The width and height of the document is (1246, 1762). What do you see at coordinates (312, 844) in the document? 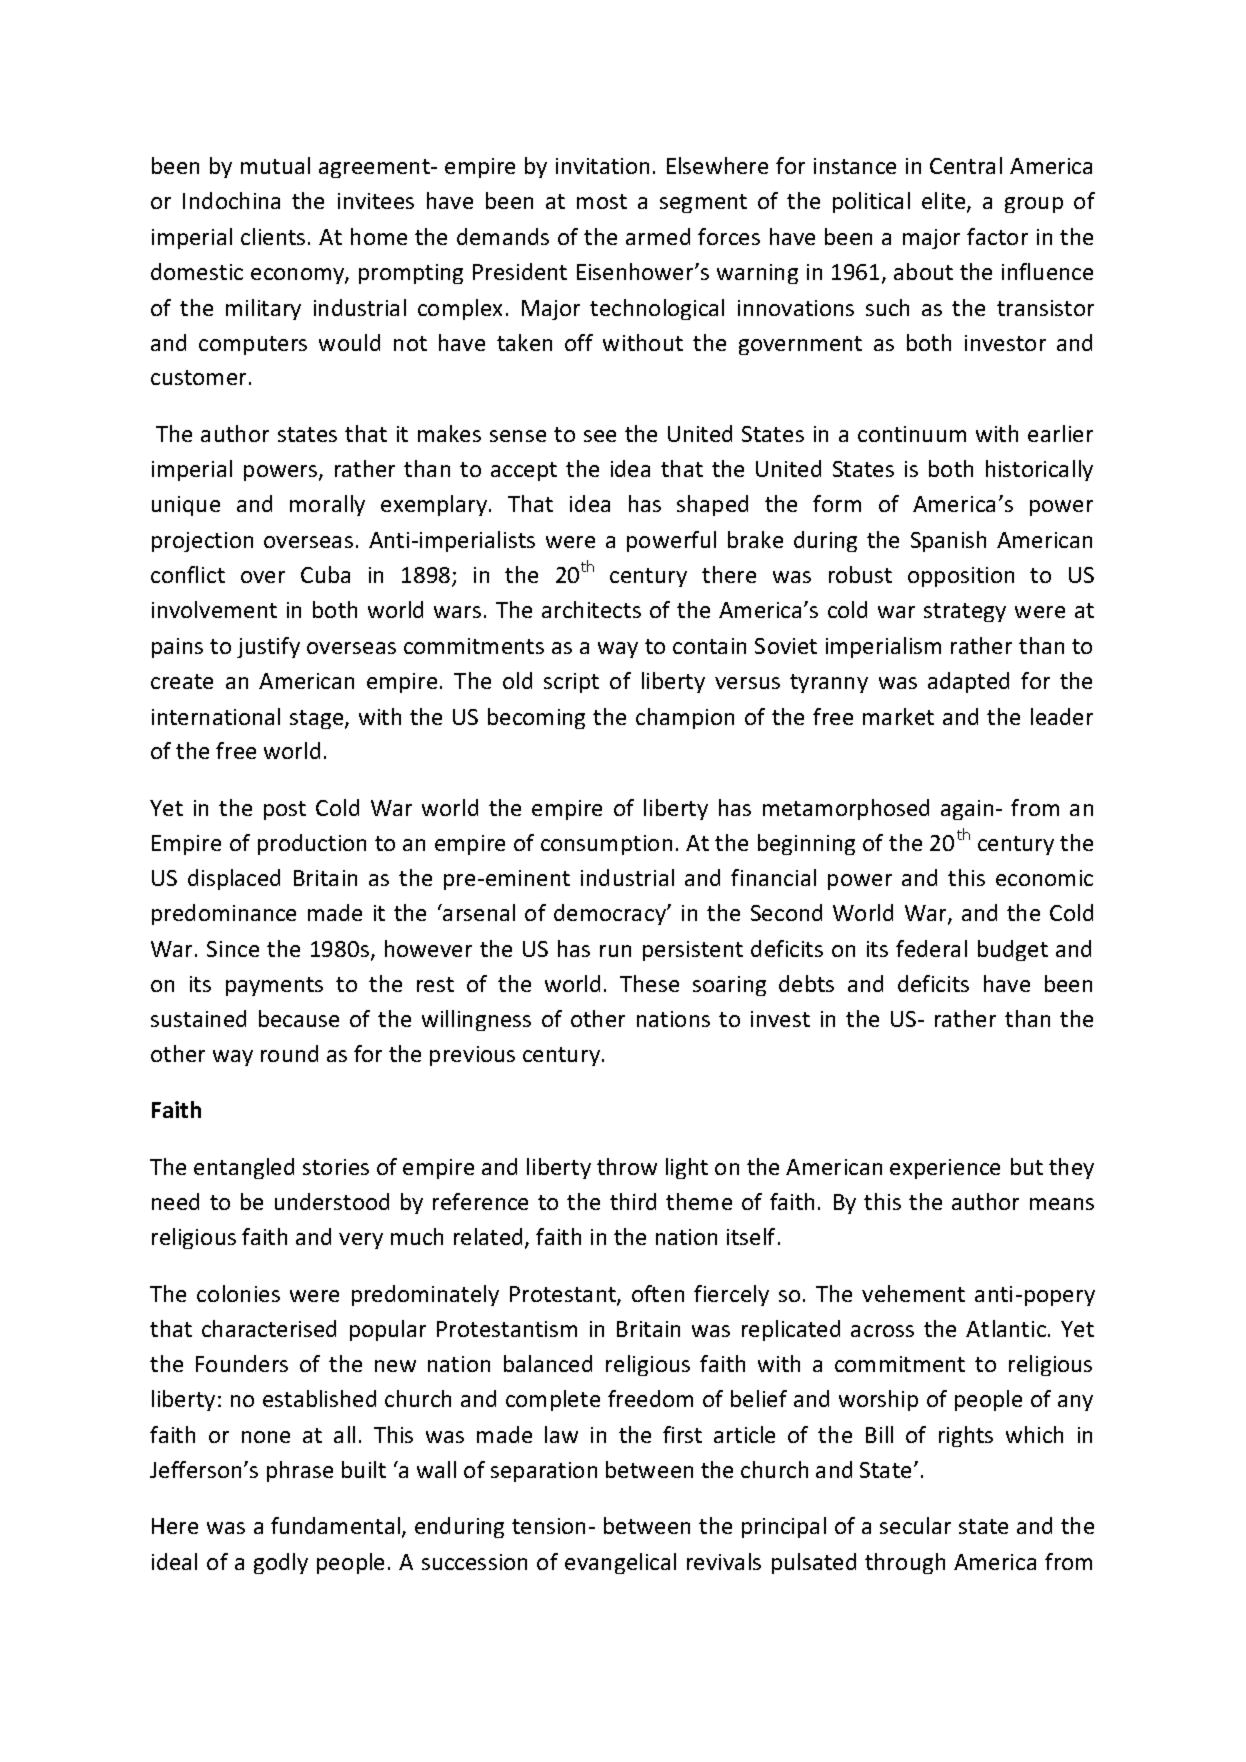
I see `production` at bounding box center [312, 844].
